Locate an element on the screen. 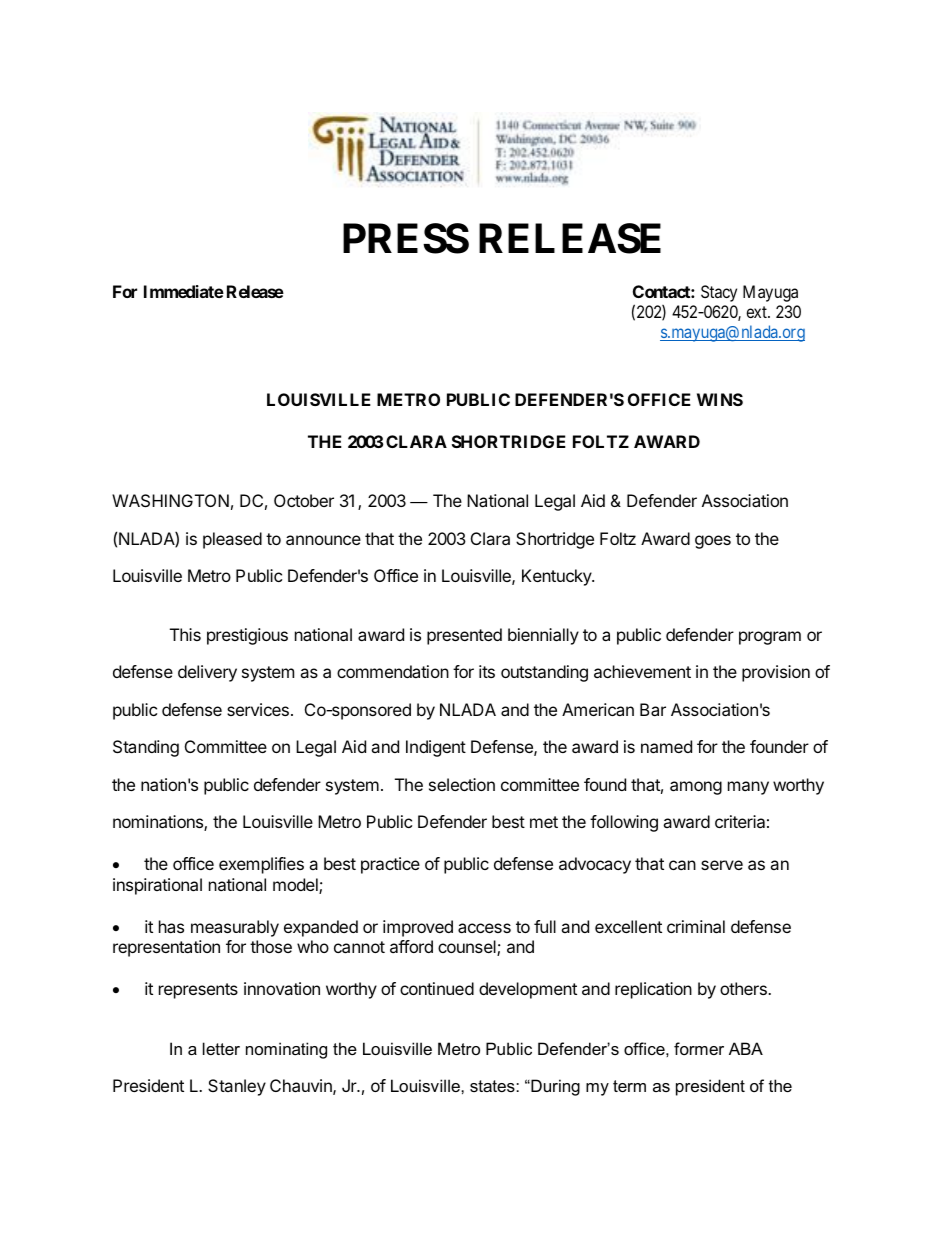 The height and width of the screenshot is (1233, 952). services is located at coordinates (258, 709).
